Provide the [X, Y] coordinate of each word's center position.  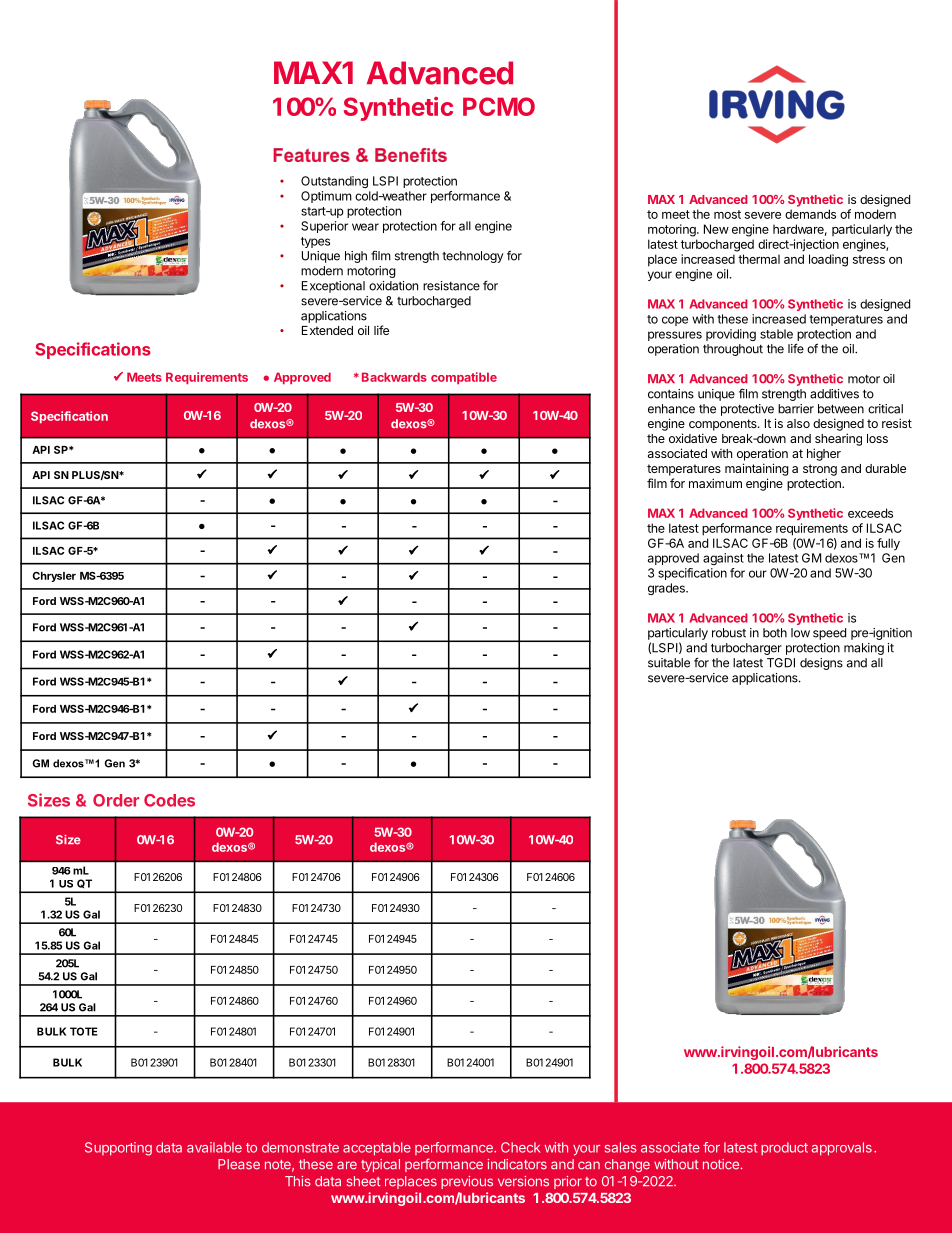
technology [473, 257]
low [800, 633]
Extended [327, 330]
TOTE [84, 1031]
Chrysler [54, 577]
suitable [669, 663]
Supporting [118, 1149]
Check [520, 1147]
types [315, 242]
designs [821, 664]
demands [810, 214]
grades [667, 589]
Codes [169, 800]
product [784, 1148]
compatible [464, 378]
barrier [796, 409]
